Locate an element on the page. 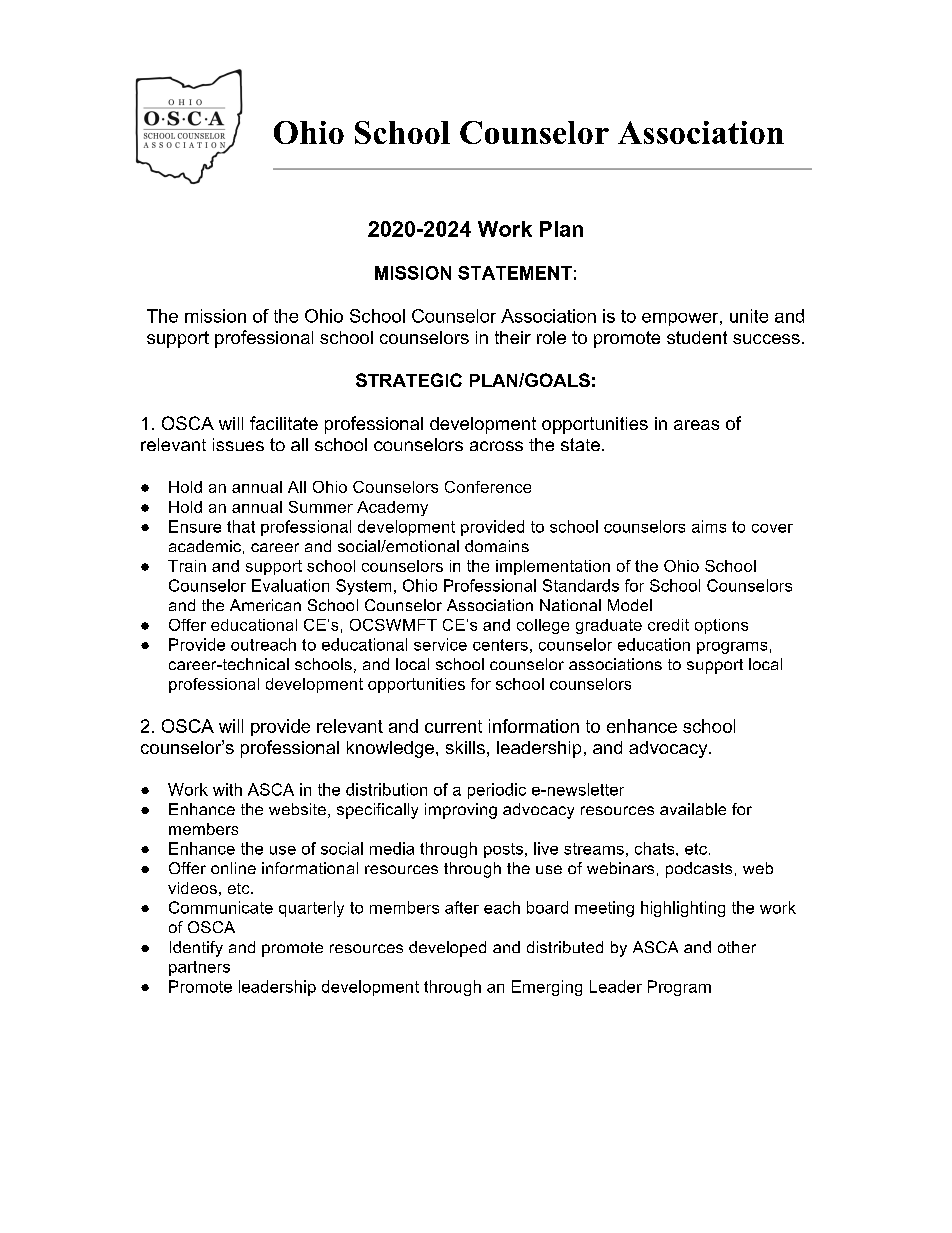 The height and width of the document is (1233, 952). facilitate is located at coordinates (284, 423).
